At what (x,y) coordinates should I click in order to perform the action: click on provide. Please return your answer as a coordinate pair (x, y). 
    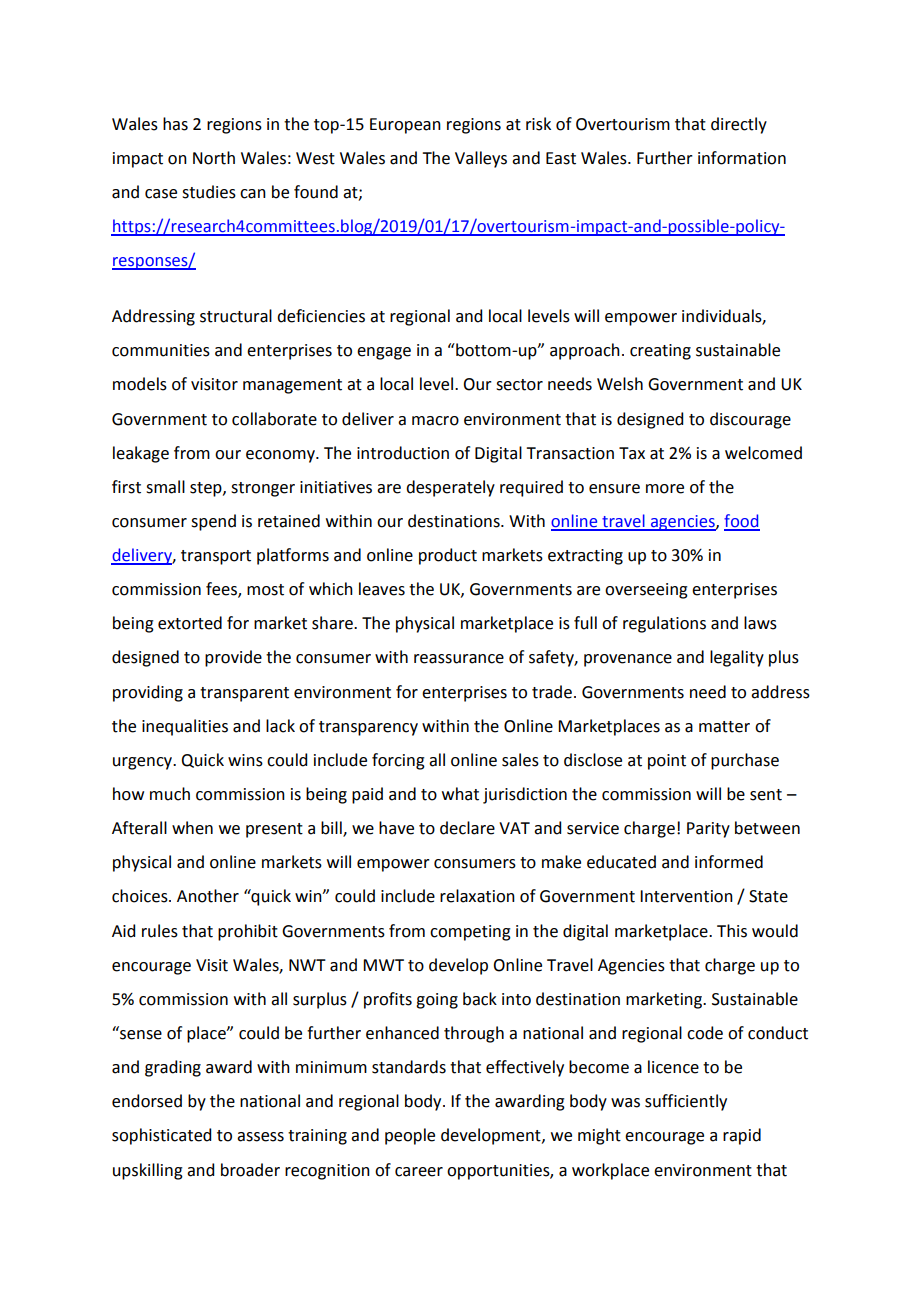
    Looking at the image, I should click on (233, 658).
